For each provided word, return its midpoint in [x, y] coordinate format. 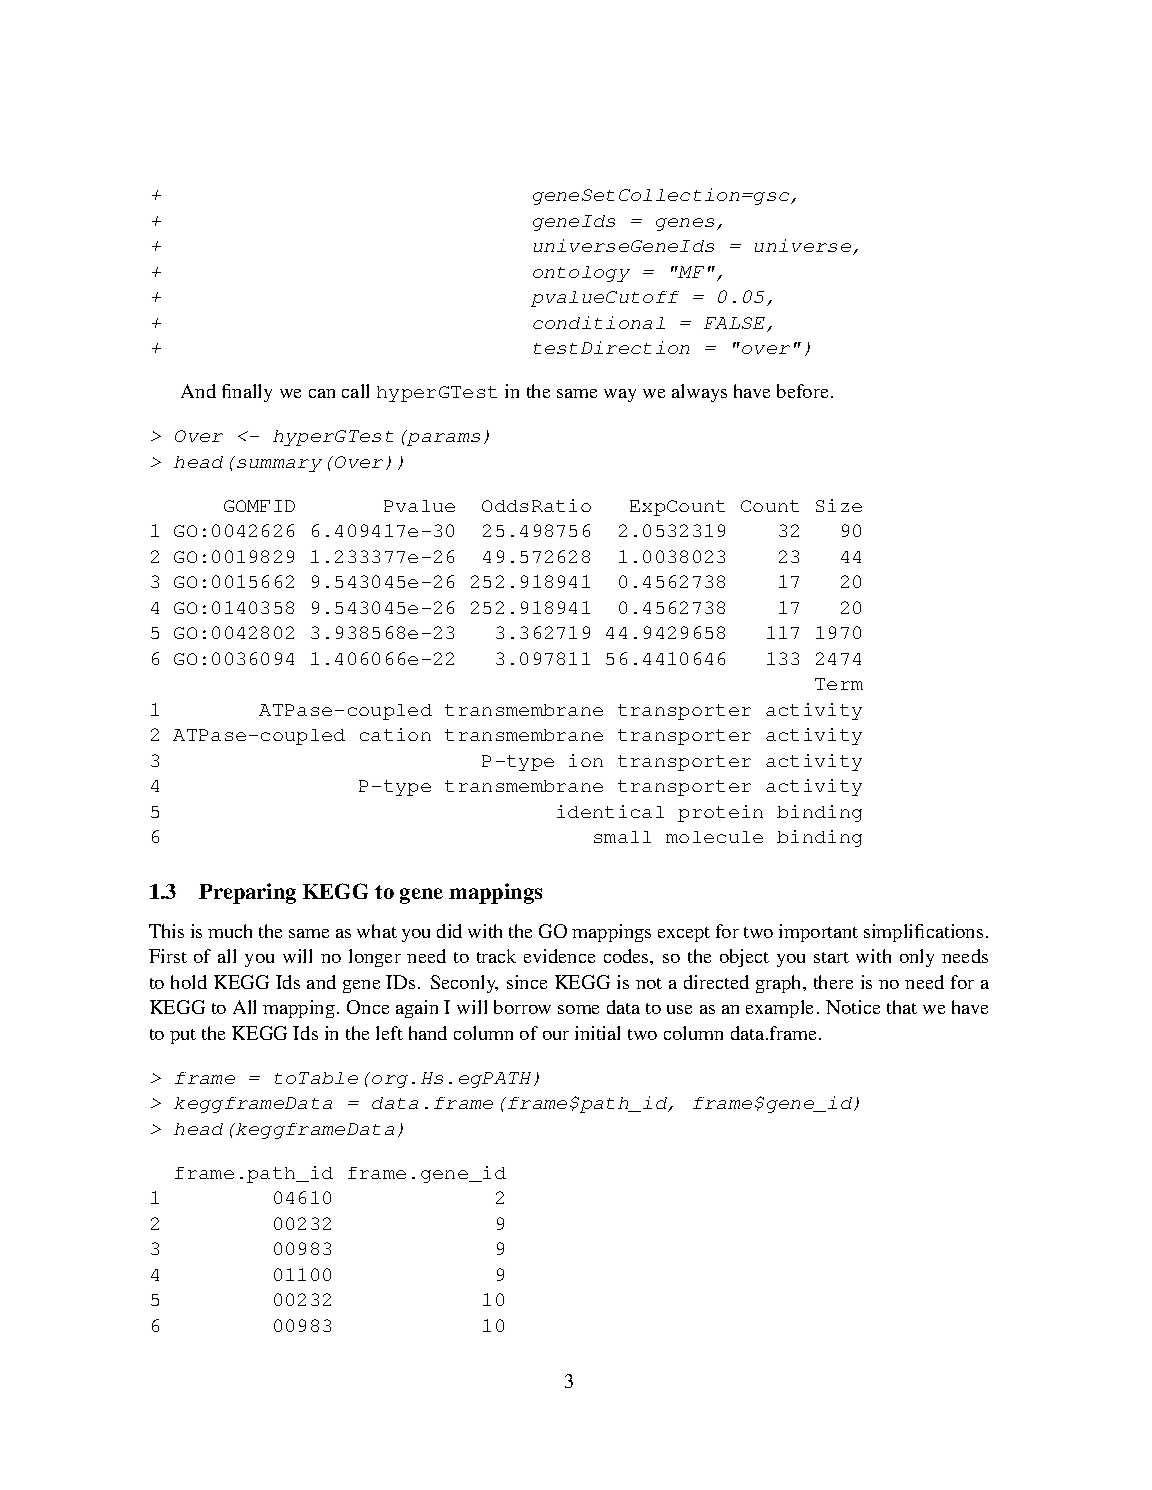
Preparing [247, 893]
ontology [581, 274]
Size [839, 505]
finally [247, 393]
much [230, 931]
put [183, 1036]
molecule [714, 837]
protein [720, 813]
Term [839, 684]
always [699, 393]
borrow [522, 1007]
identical [610, 811]
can [322, 393]
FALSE [736, 324]
